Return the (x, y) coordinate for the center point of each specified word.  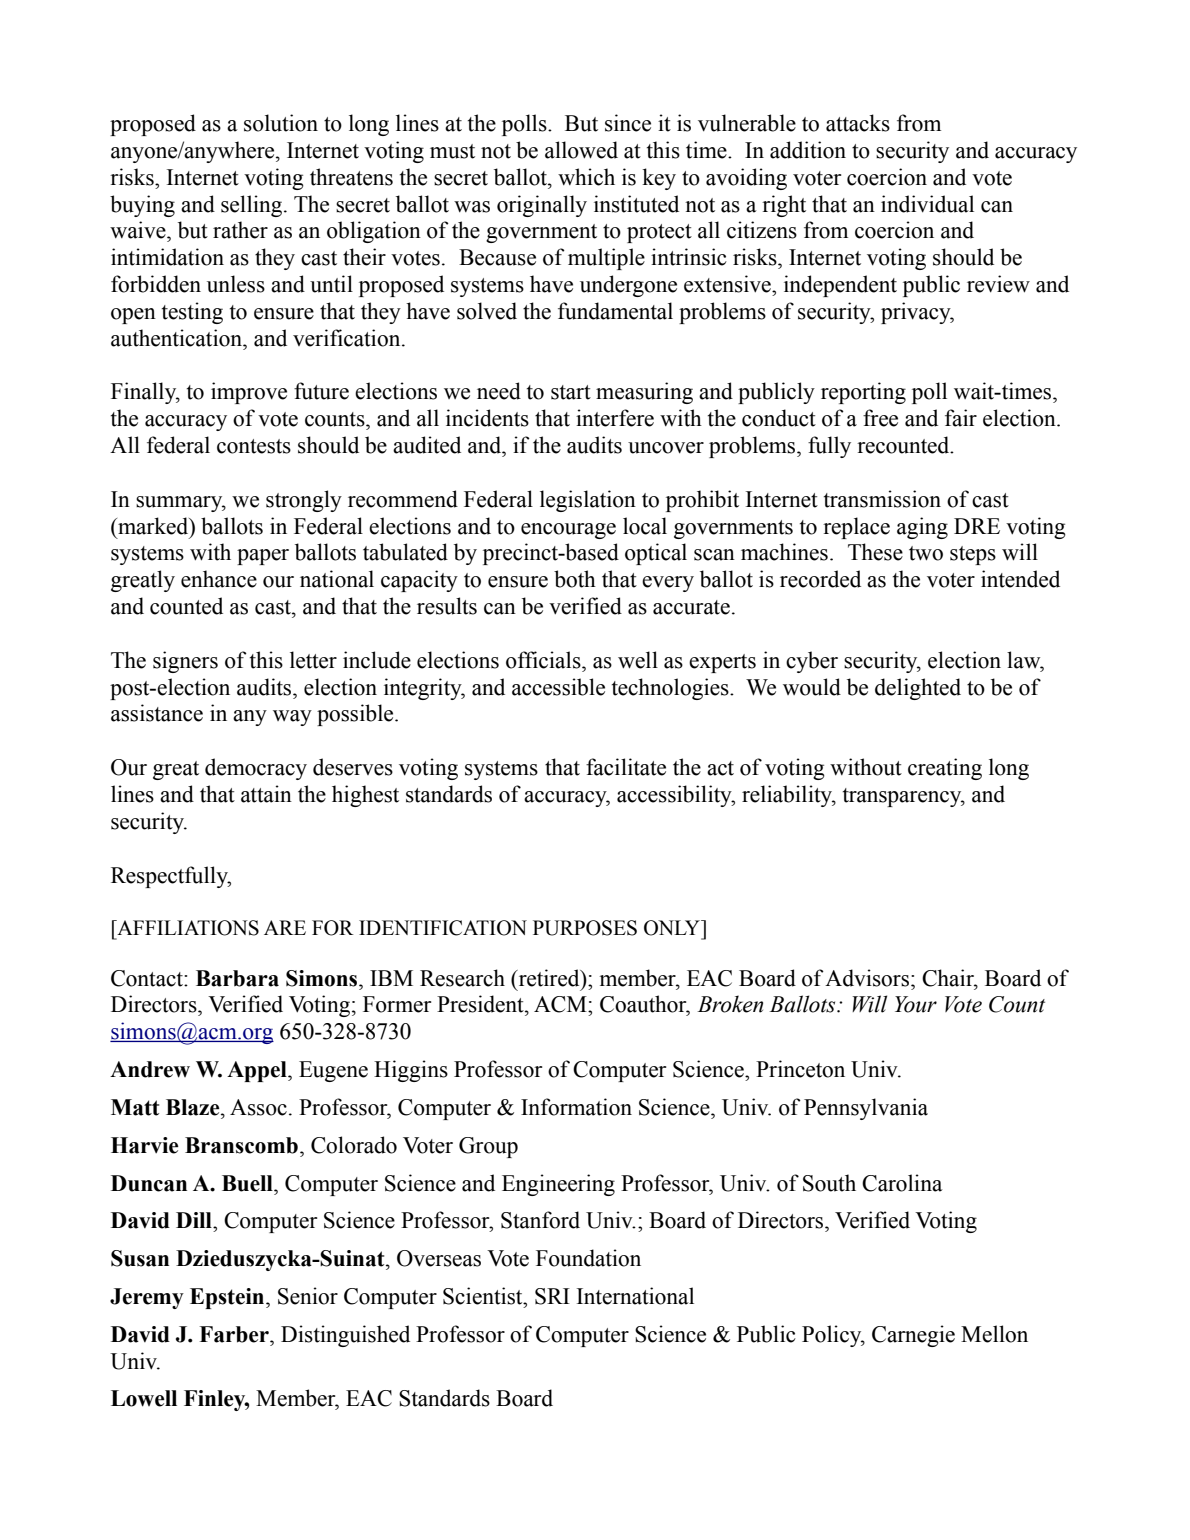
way (292, 718)
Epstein (228, 1298)
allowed (581, 150)
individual (927, 204)
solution (281, 123)
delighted (918, 689)
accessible (558, 687)
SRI (552, 1296)
